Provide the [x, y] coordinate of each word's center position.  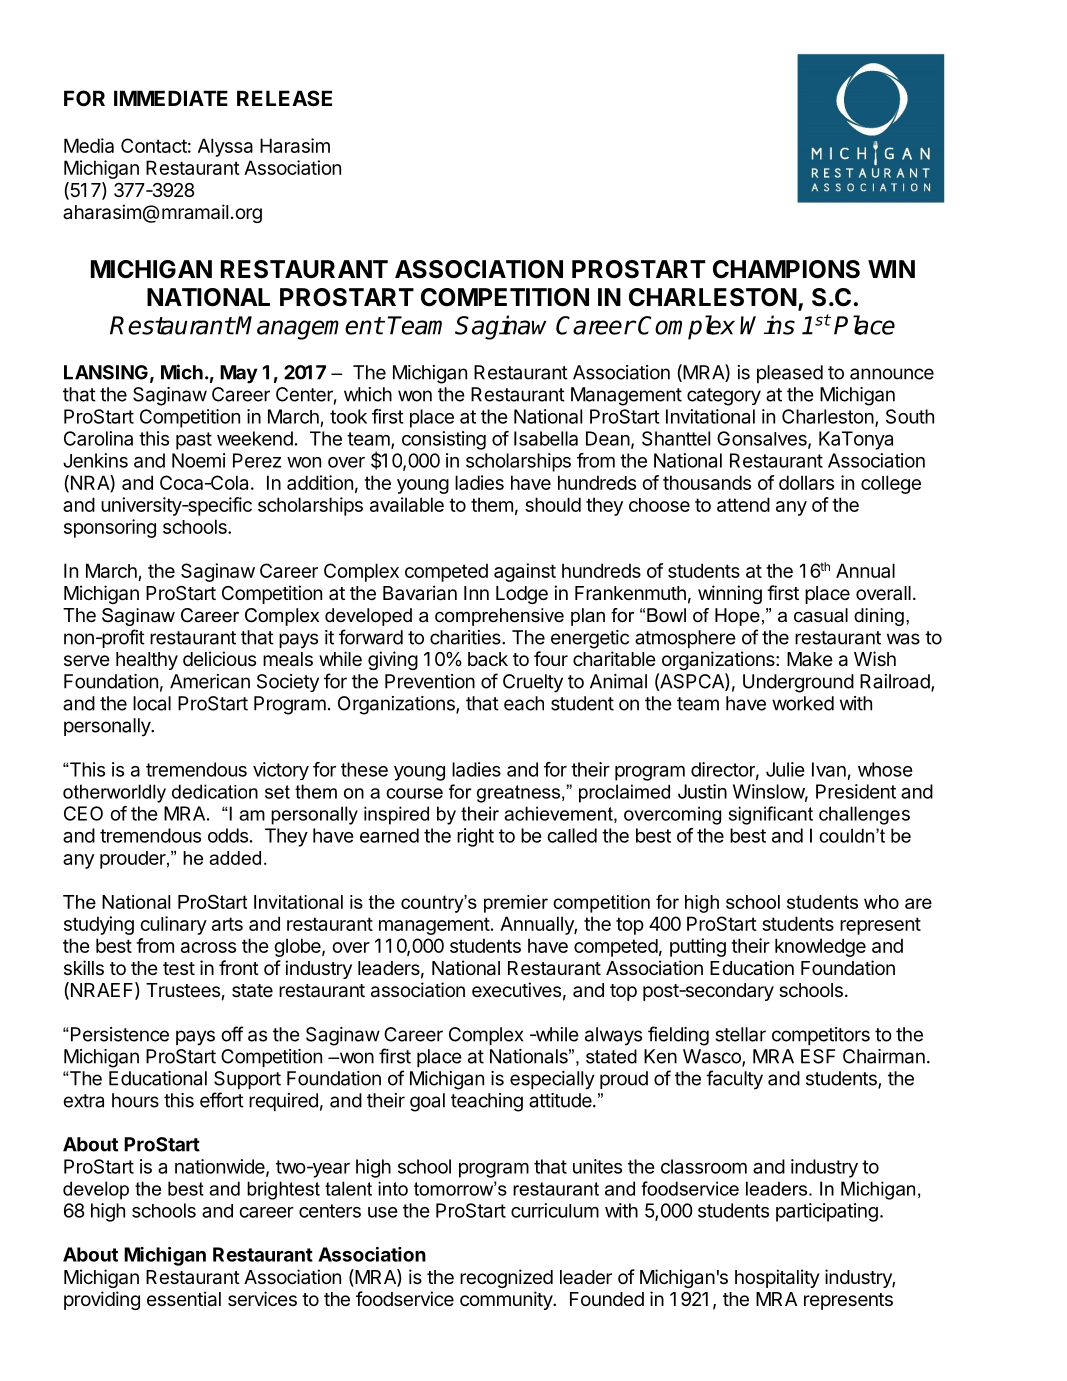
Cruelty [533, 683]
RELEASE [284, 98]
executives [516, 989]
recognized [506, 1278]
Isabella [546, 438]
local [152, 703]
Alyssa [225, 147]
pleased [790, 374]
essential [184, 1299]
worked [803, 703]
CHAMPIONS [786, 269]
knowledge [820, 947]
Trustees [183, 990]
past [194, 441]
